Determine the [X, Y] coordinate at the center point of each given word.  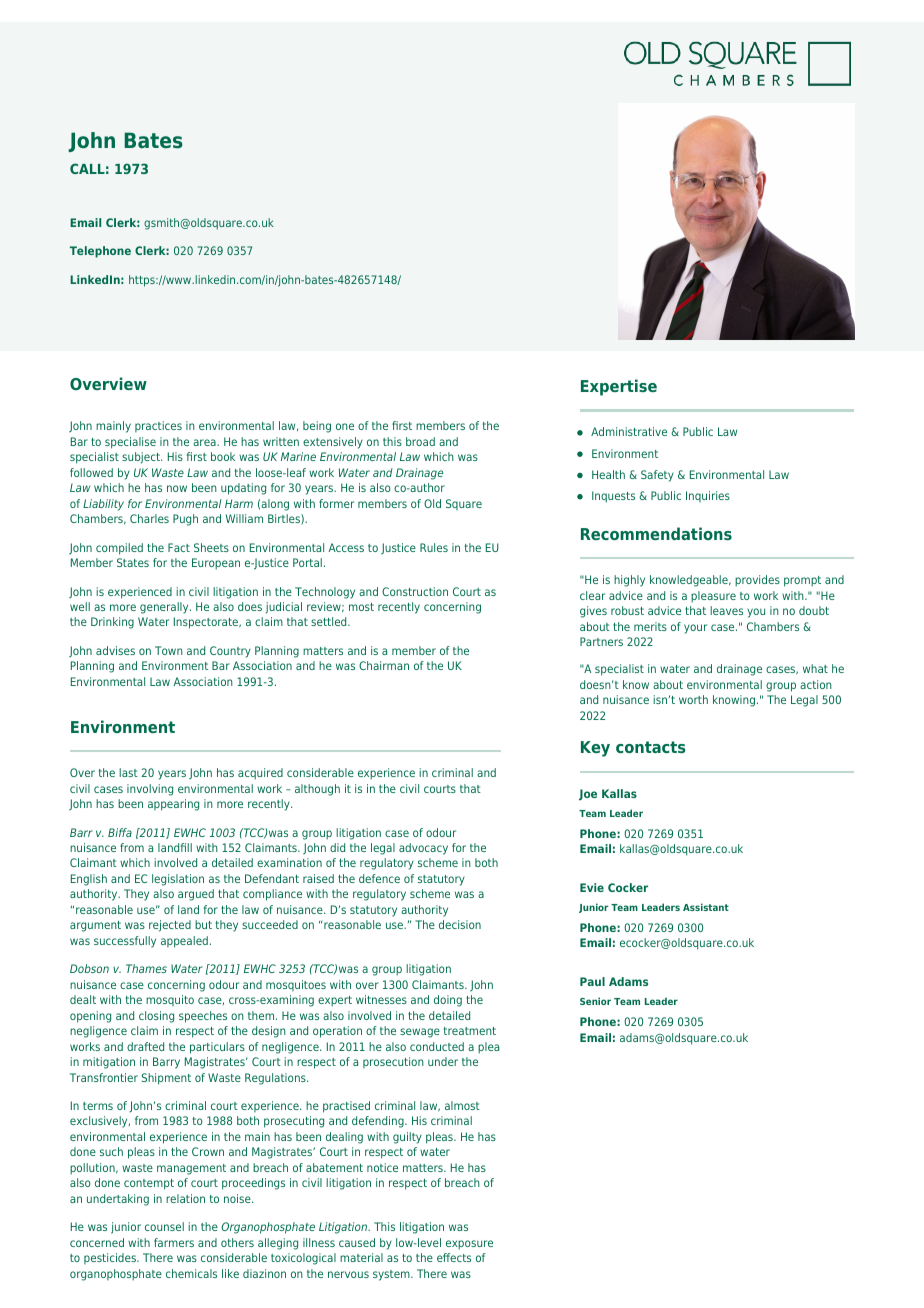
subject [142, 458]
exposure [469, 1245]
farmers [174, 1242]
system [392, 1275]
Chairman [384, 665]
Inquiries [708, 496]
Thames [146, 968]
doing [448, 1001]
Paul [592, 981]
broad [420, 441]
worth [693, 699]
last [128, 772]
